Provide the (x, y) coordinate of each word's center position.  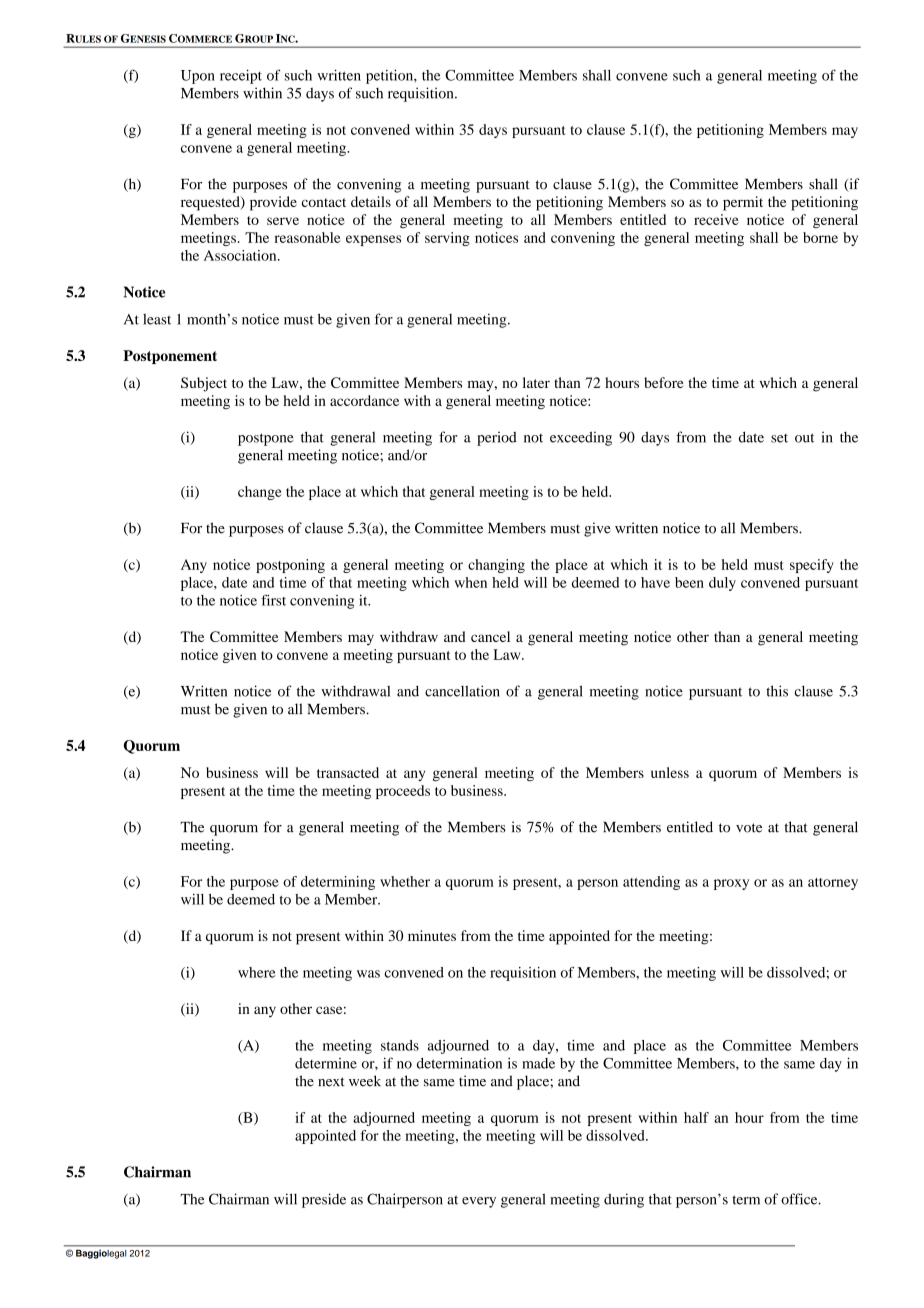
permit (743, 203)
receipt (241, 76)
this (777, 691)
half (696, 1117)
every (479, 1202)
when (470, 582)
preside (324, 1200)
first (273, 600)
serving (447, 239)
